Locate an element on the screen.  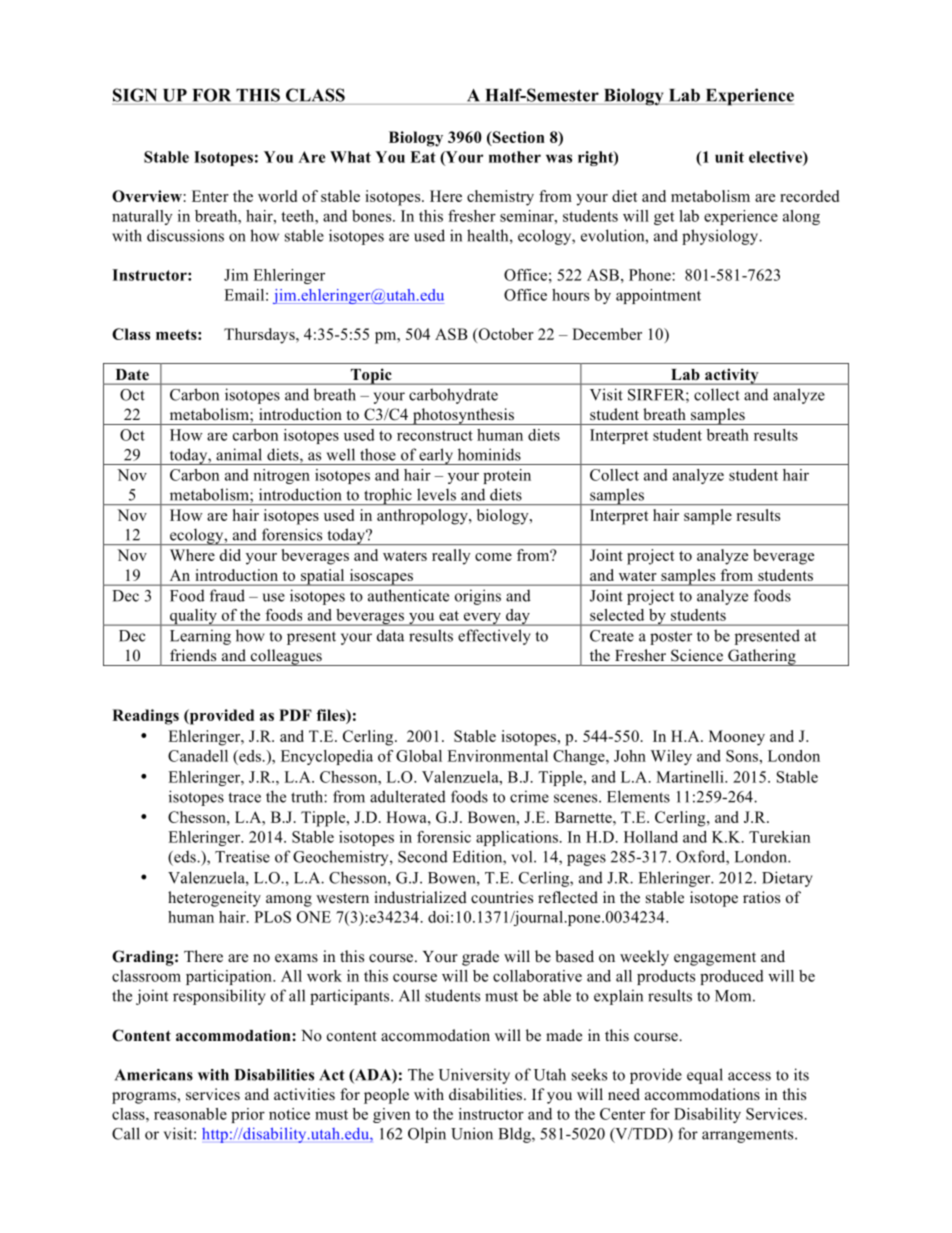
unit is located at coordinates (729, 157).
